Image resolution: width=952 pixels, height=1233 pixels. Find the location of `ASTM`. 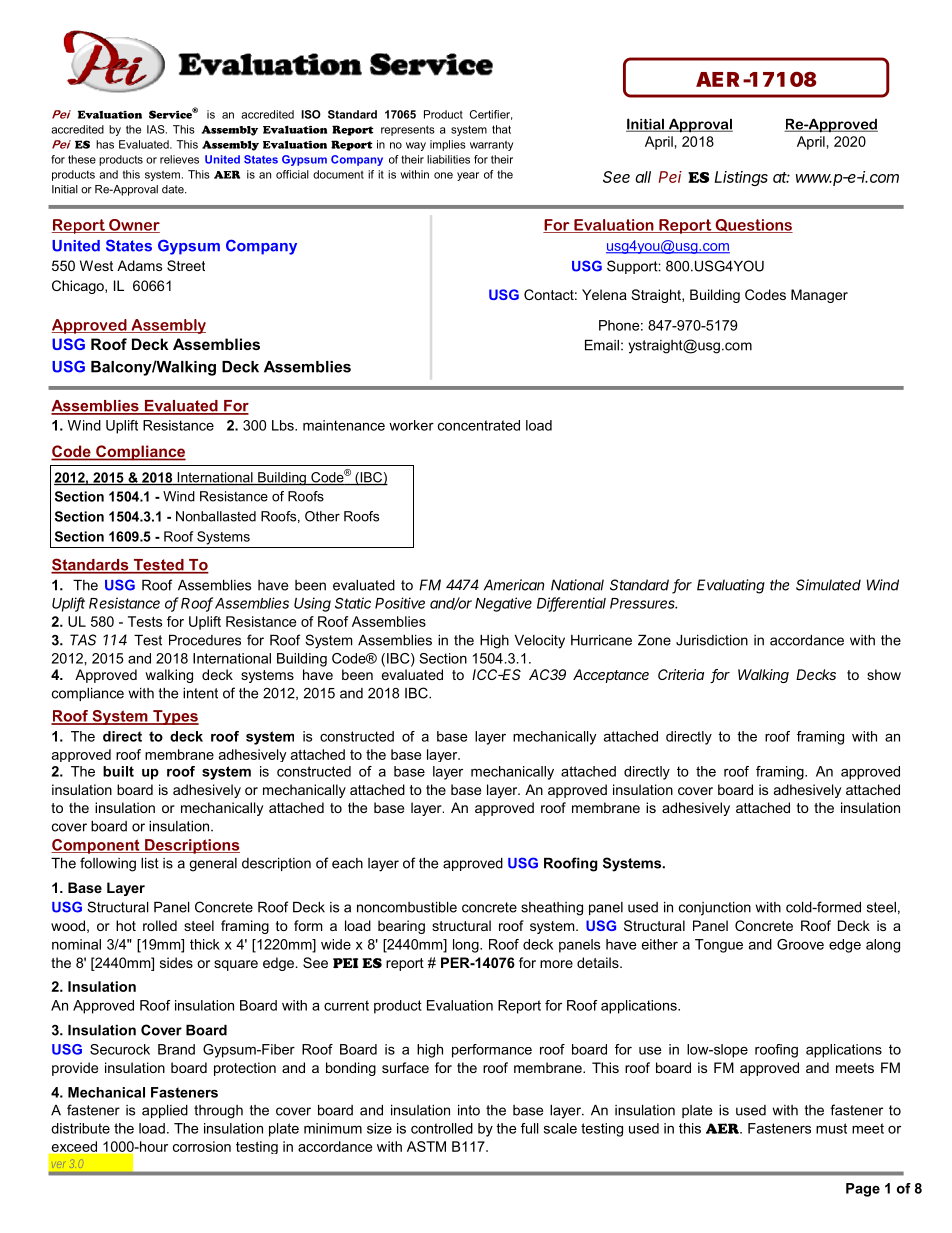

ASTM is located at coordinates (426, 1146).
